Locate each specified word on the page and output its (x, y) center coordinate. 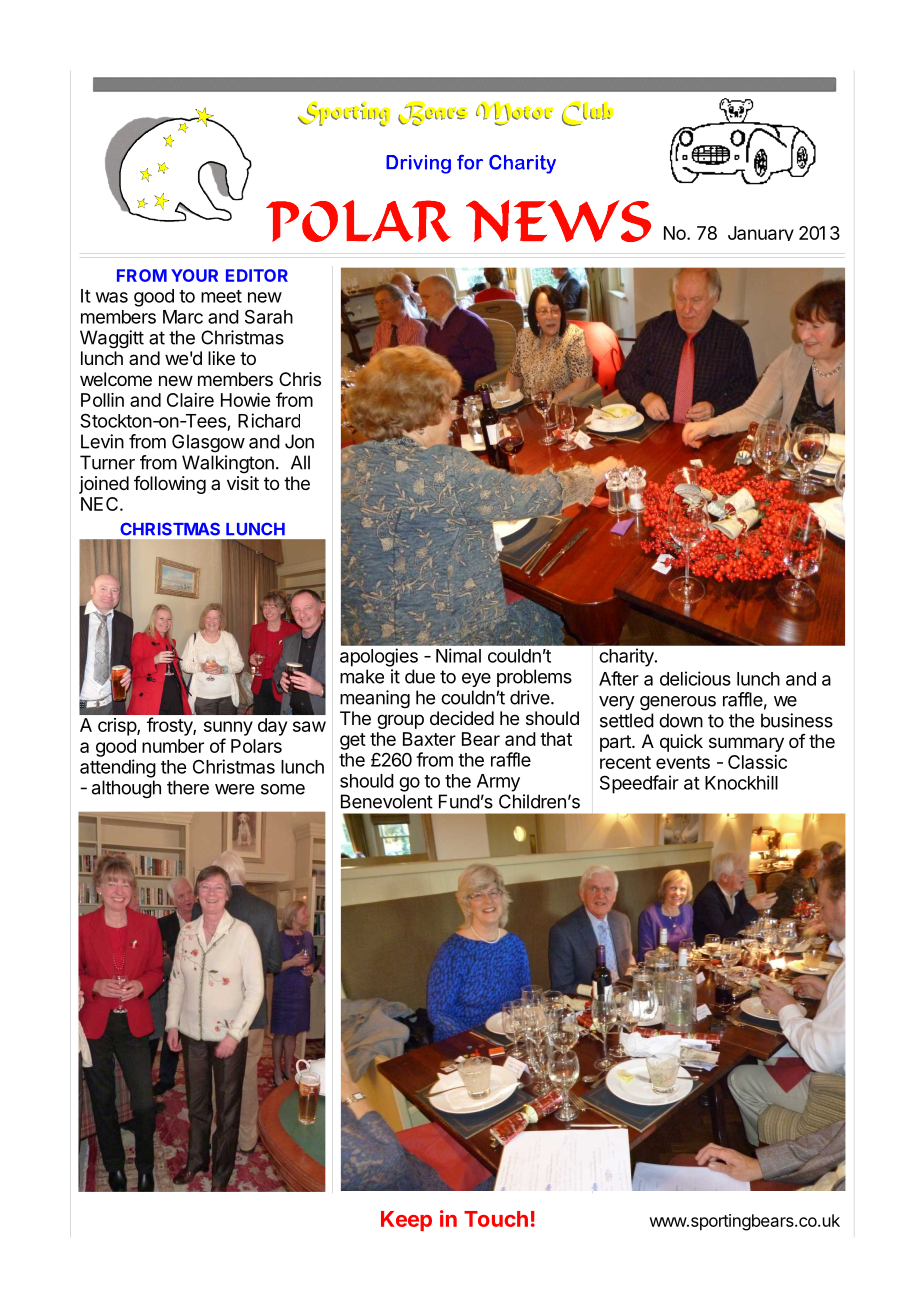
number (173, 746)
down (681, 720)
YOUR (194, 275)
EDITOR (257, 275)
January (761, 233)
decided (462, 718)
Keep (406, 1221)
